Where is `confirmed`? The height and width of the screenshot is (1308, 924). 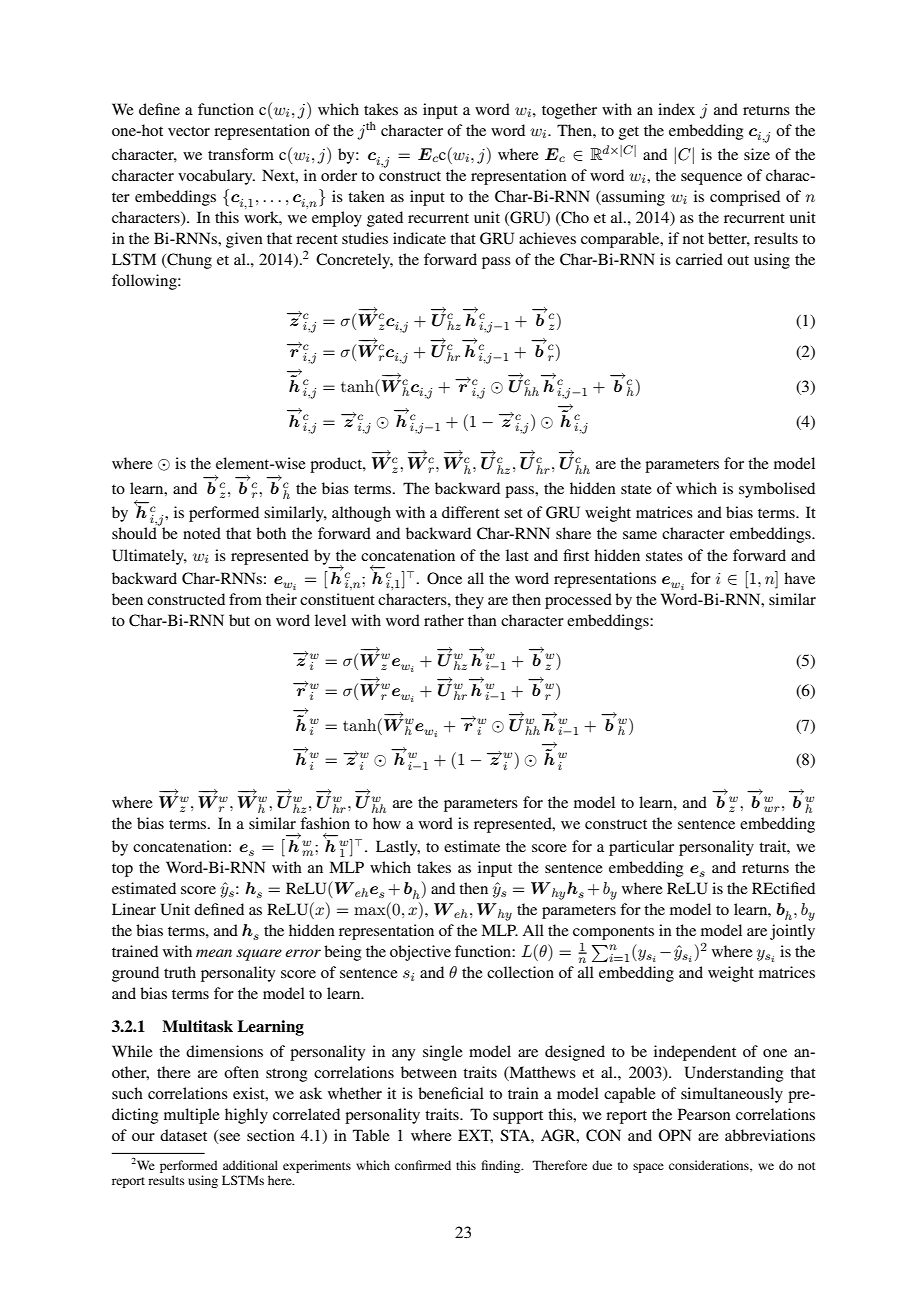
confirmed is located at coordinates (423, 1165).
